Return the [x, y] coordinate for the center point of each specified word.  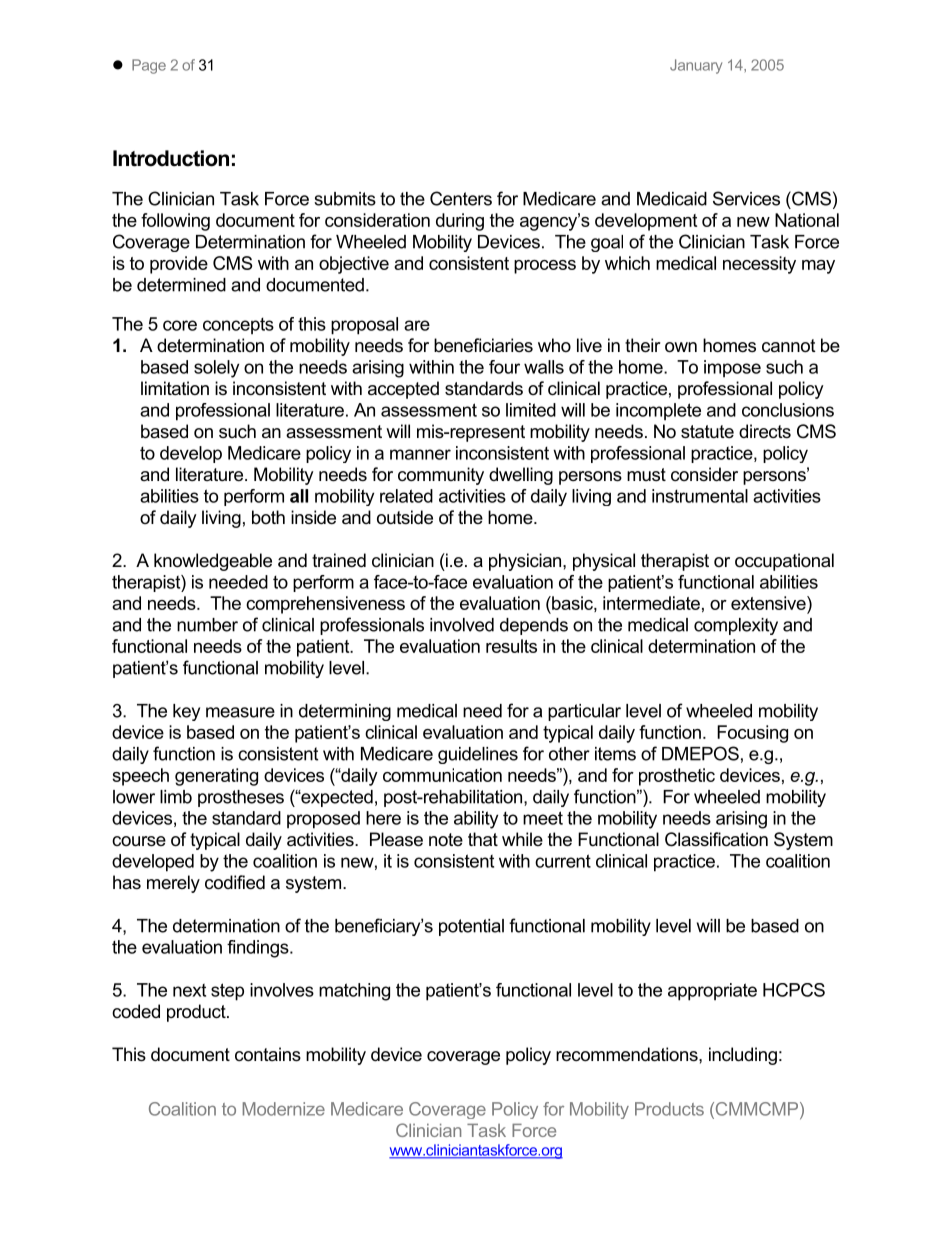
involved [462, 625]
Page [149, 66]
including [743, 1056]
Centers [461, 198]
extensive [769, 604]
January [696, 66]
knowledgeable [213, 562]
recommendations [628, 1054]
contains [268, 1054]
